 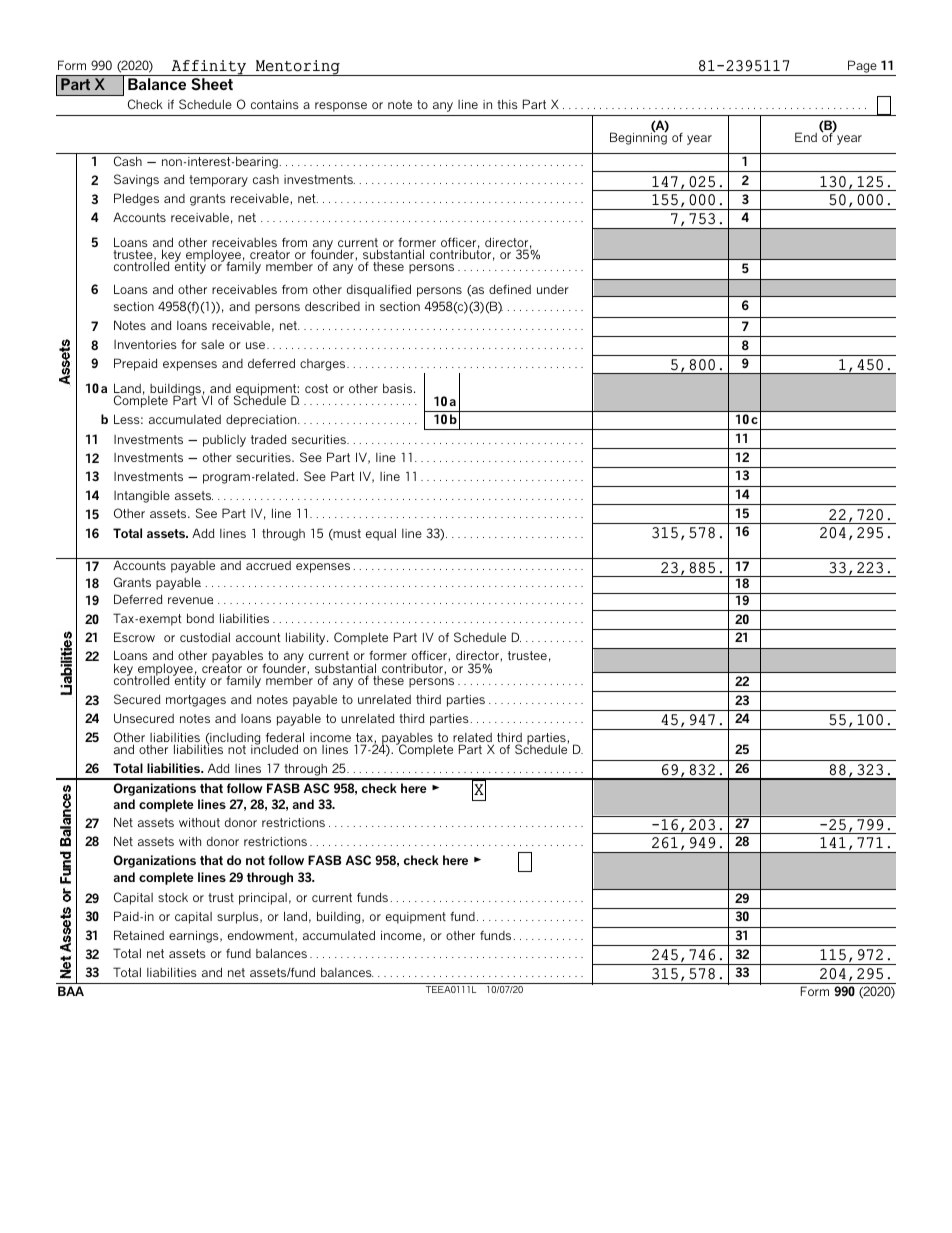 What do you see at coordinates (212, 84) in the document?
I see `Sheet` at bounding box center [212, 84].
